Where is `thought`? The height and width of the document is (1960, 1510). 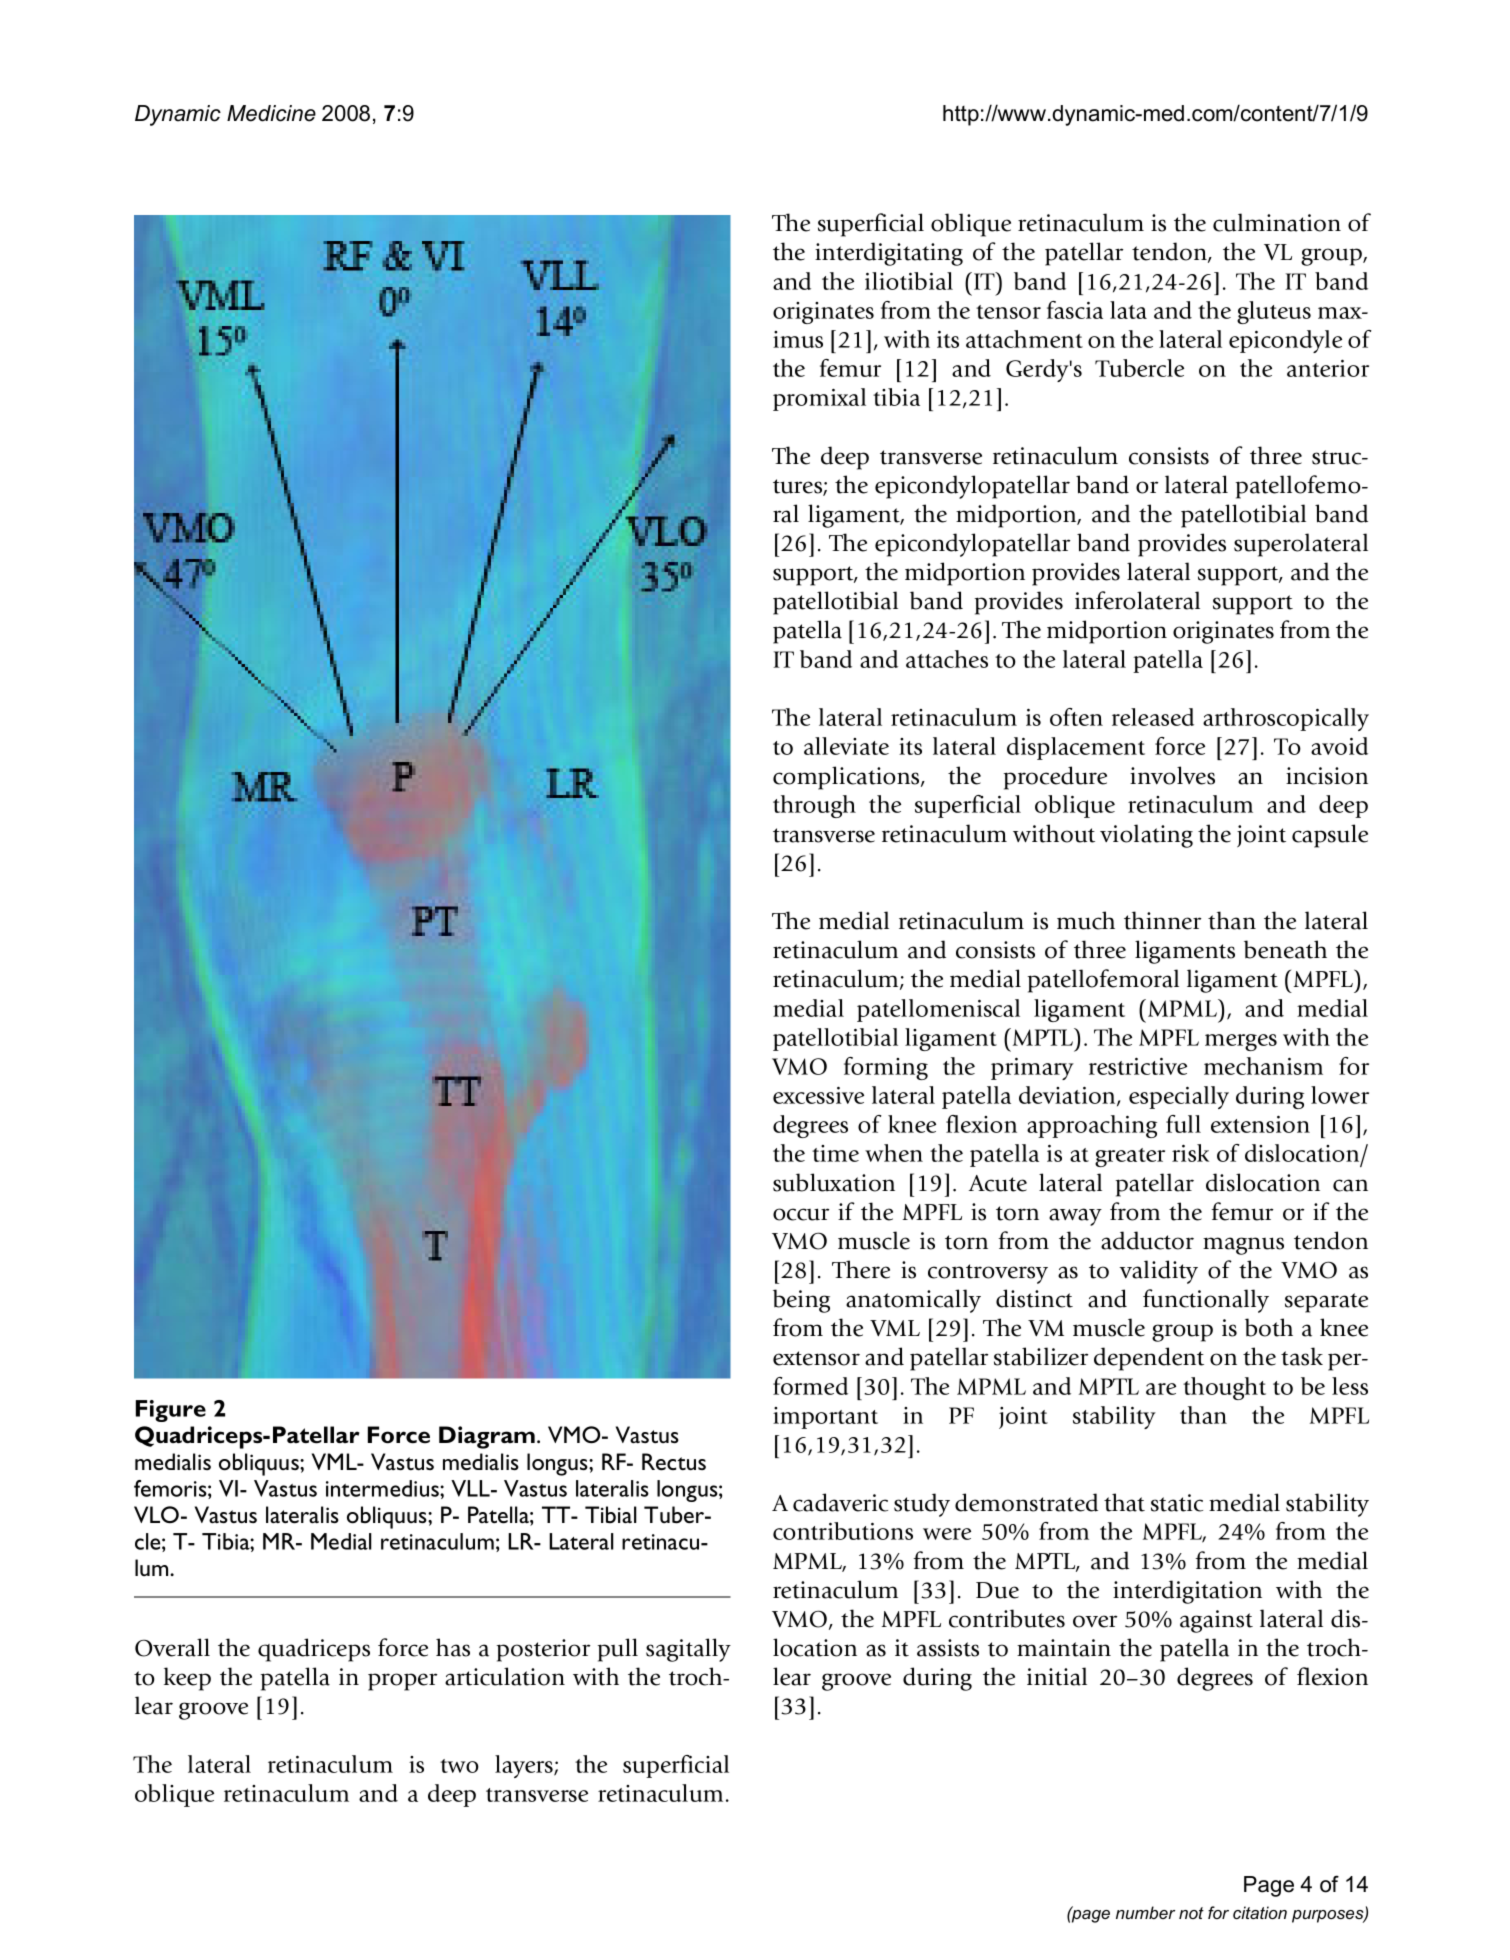 thought is located at coordinates (1224, 1388).
